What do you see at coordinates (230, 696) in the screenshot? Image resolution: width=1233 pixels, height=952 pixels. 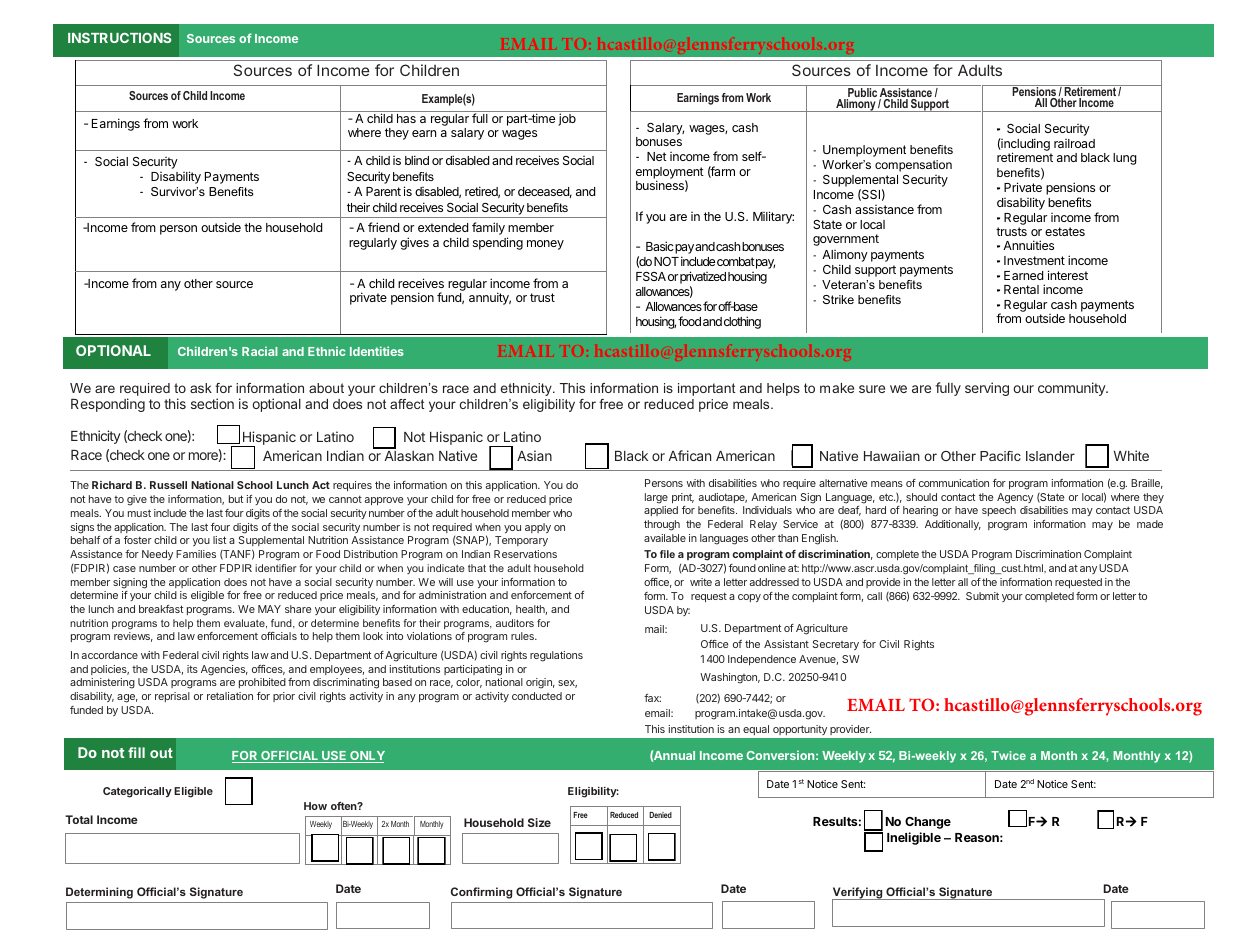 I see `retaliation` at bounding box center [230, 696].
